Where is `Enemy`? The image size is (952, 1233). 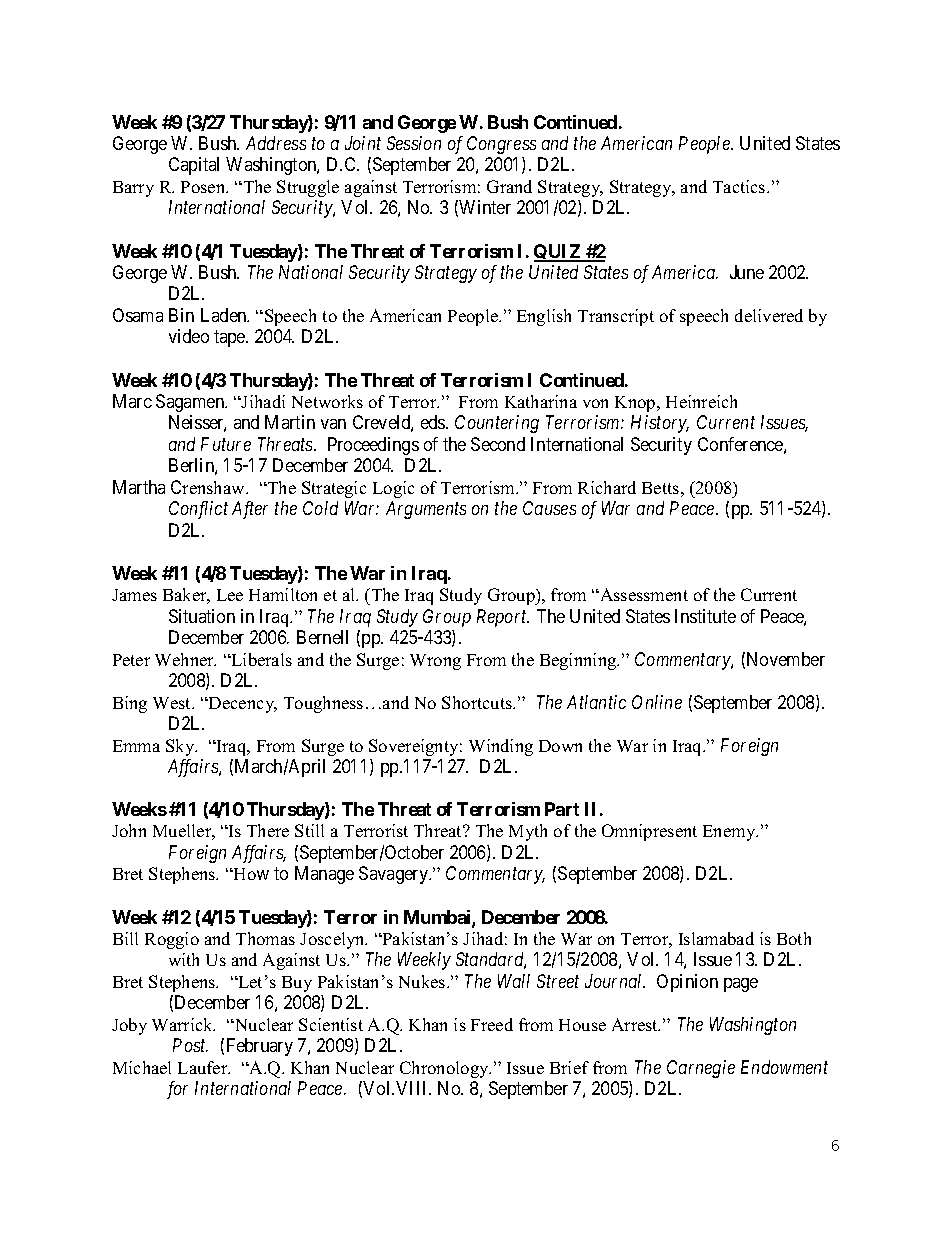
Enemy is located at coordinates (730, 833).
